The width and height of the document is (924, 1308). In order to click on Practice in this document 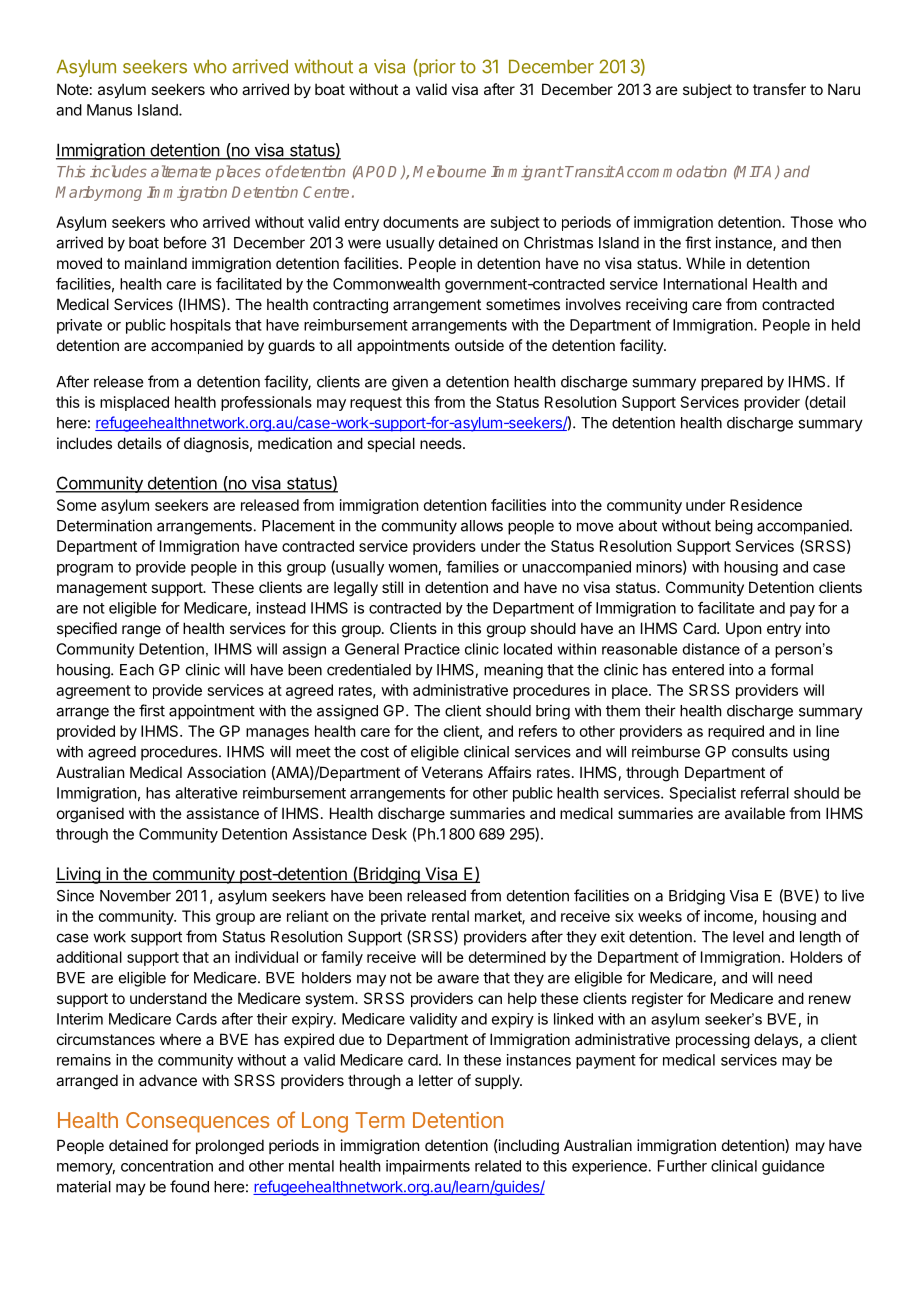, I will do `click(432, 649)`.
